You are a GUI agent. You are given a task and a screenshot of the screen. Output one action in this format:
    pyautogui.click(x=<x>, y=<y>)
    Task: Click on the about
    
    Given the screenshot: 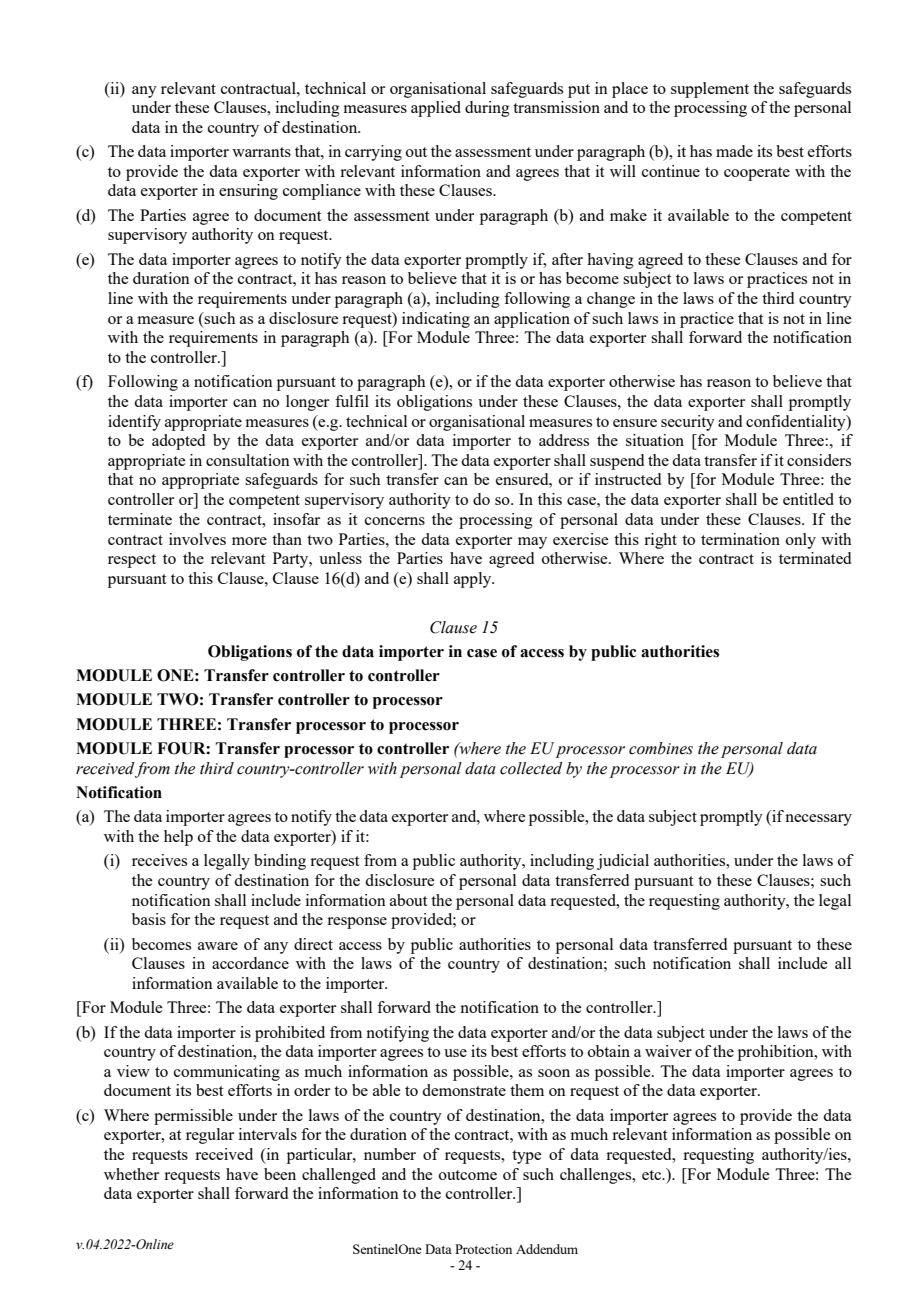 What is the action you would take?
    pyautogui.click(x=408, y=900)
